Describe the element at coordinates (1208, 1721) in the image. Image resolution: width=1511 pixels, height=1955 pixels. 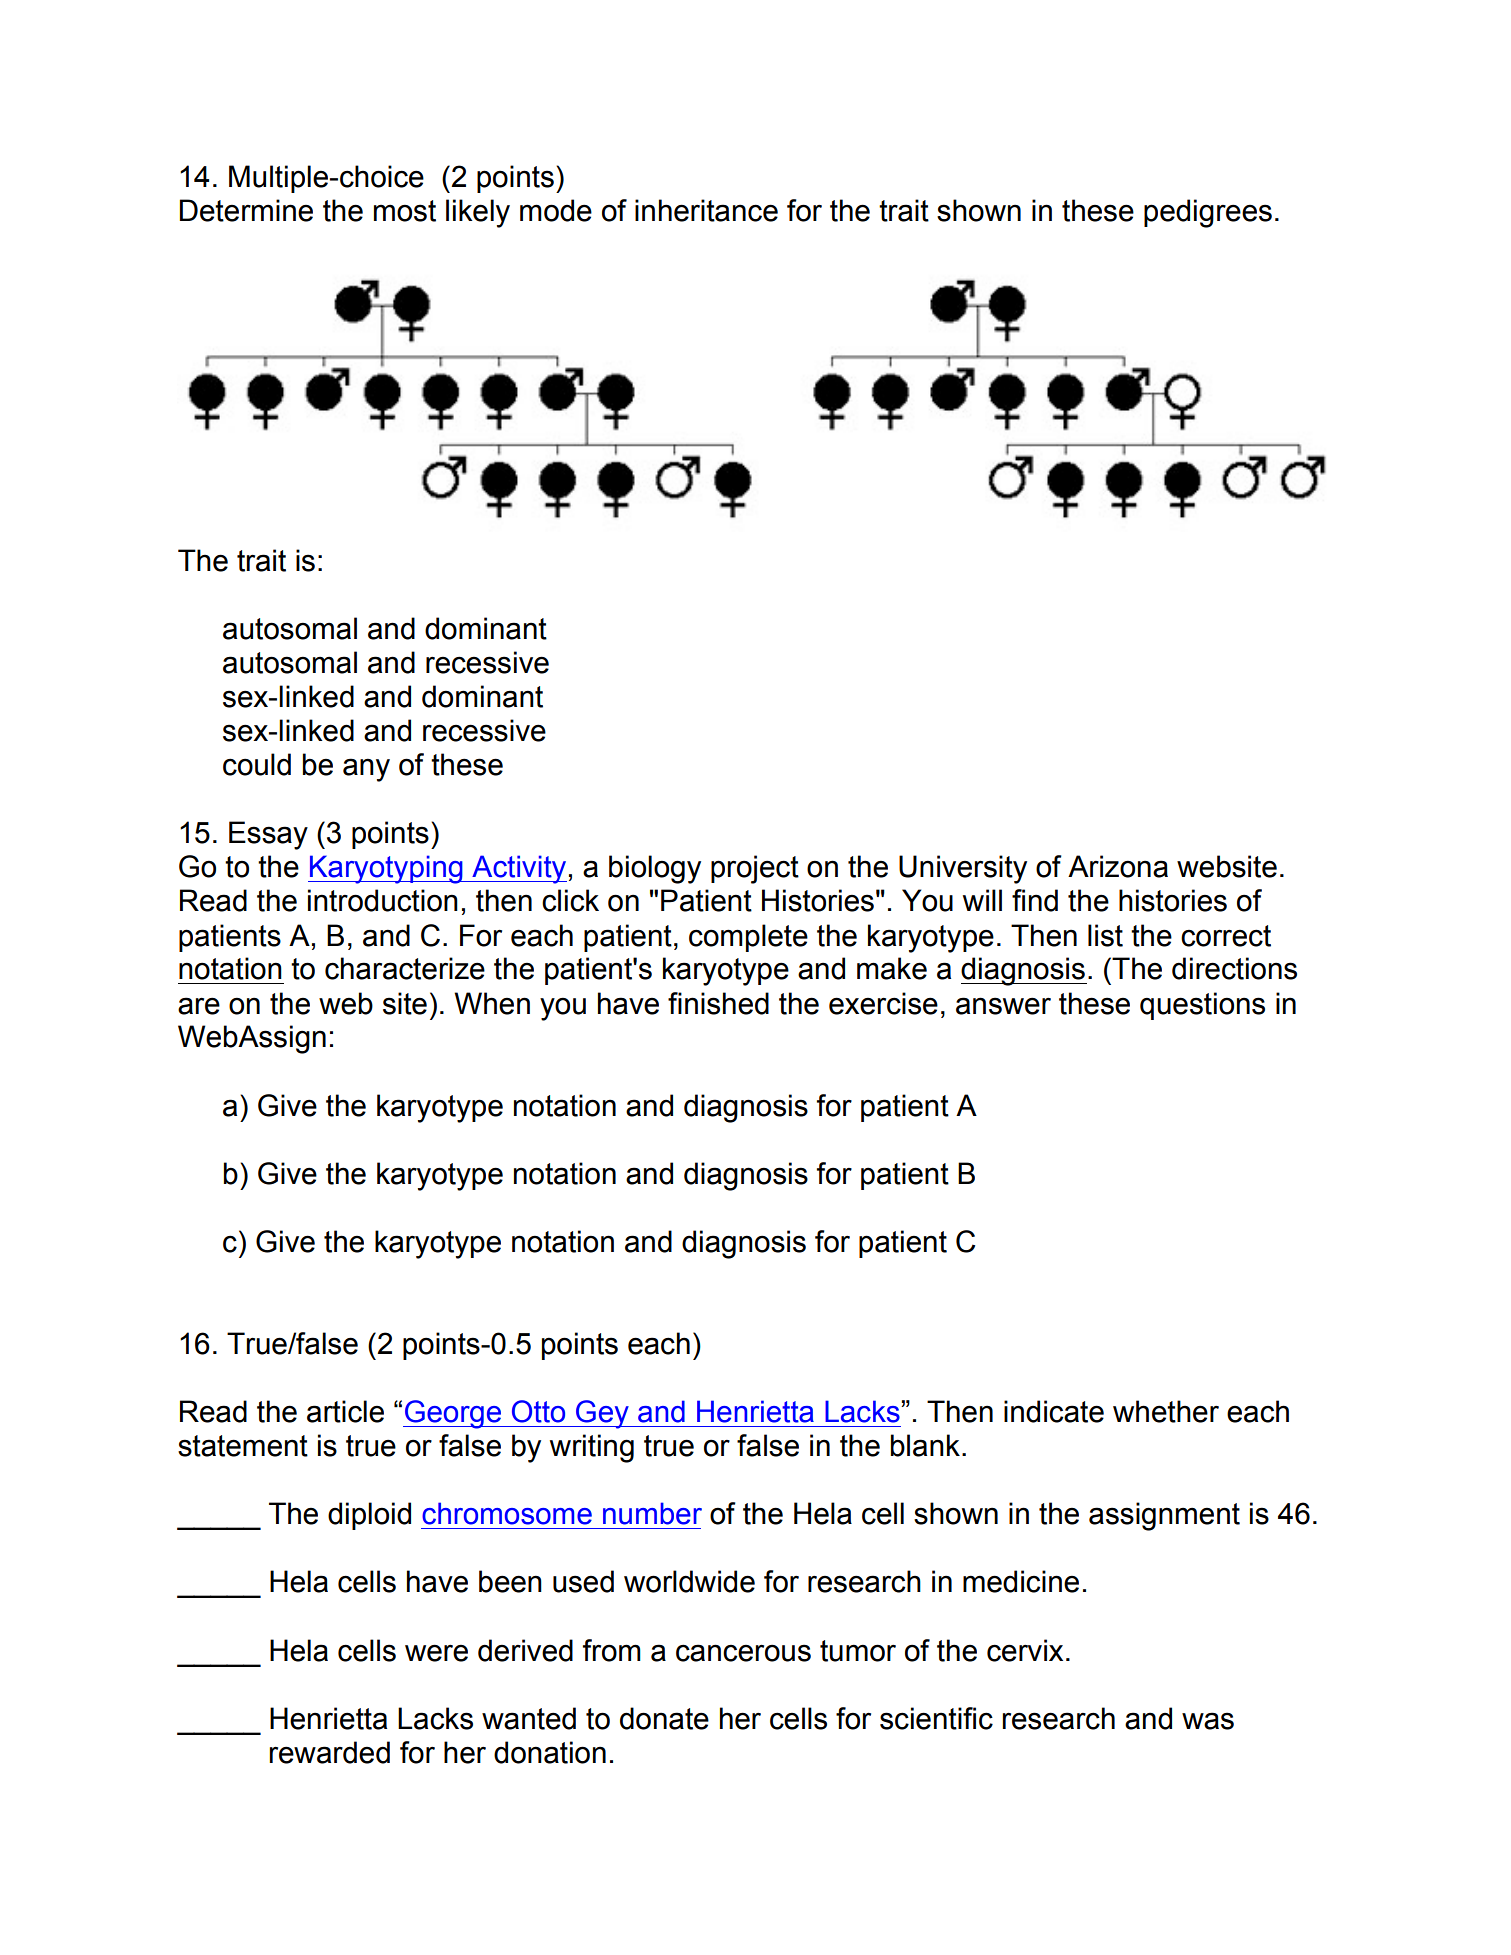
I see `was` at that location.
